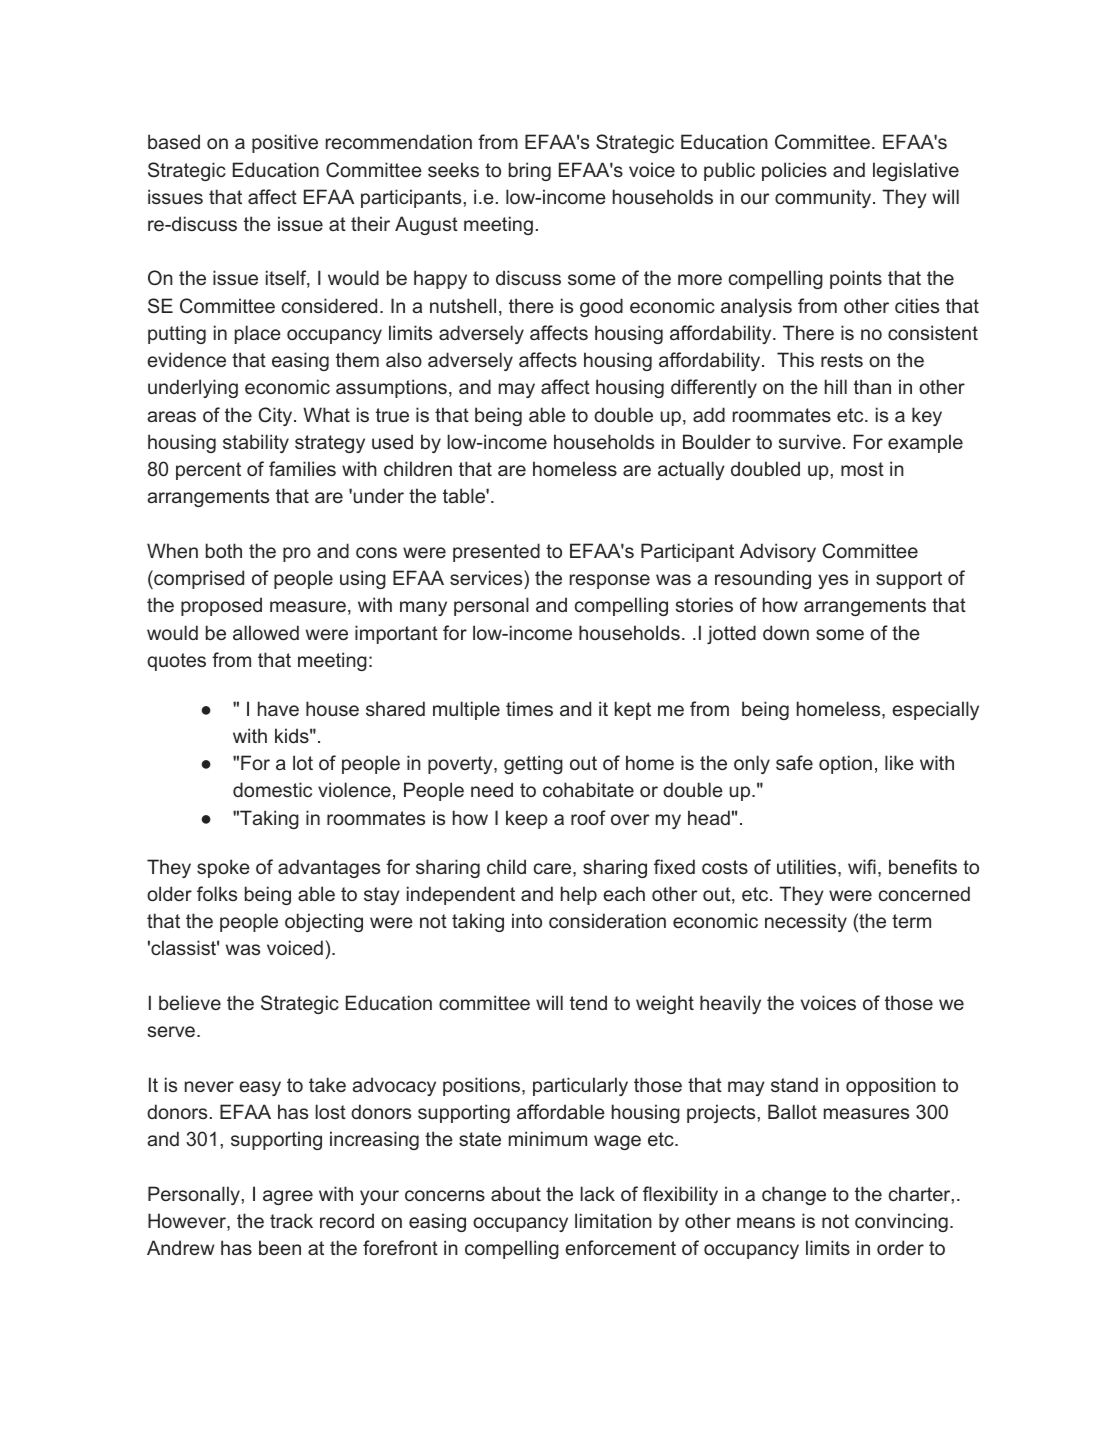 Image resolution: width=1111 pixels, height=1438 pixels. I want to click on bring, so click(530, 171).
